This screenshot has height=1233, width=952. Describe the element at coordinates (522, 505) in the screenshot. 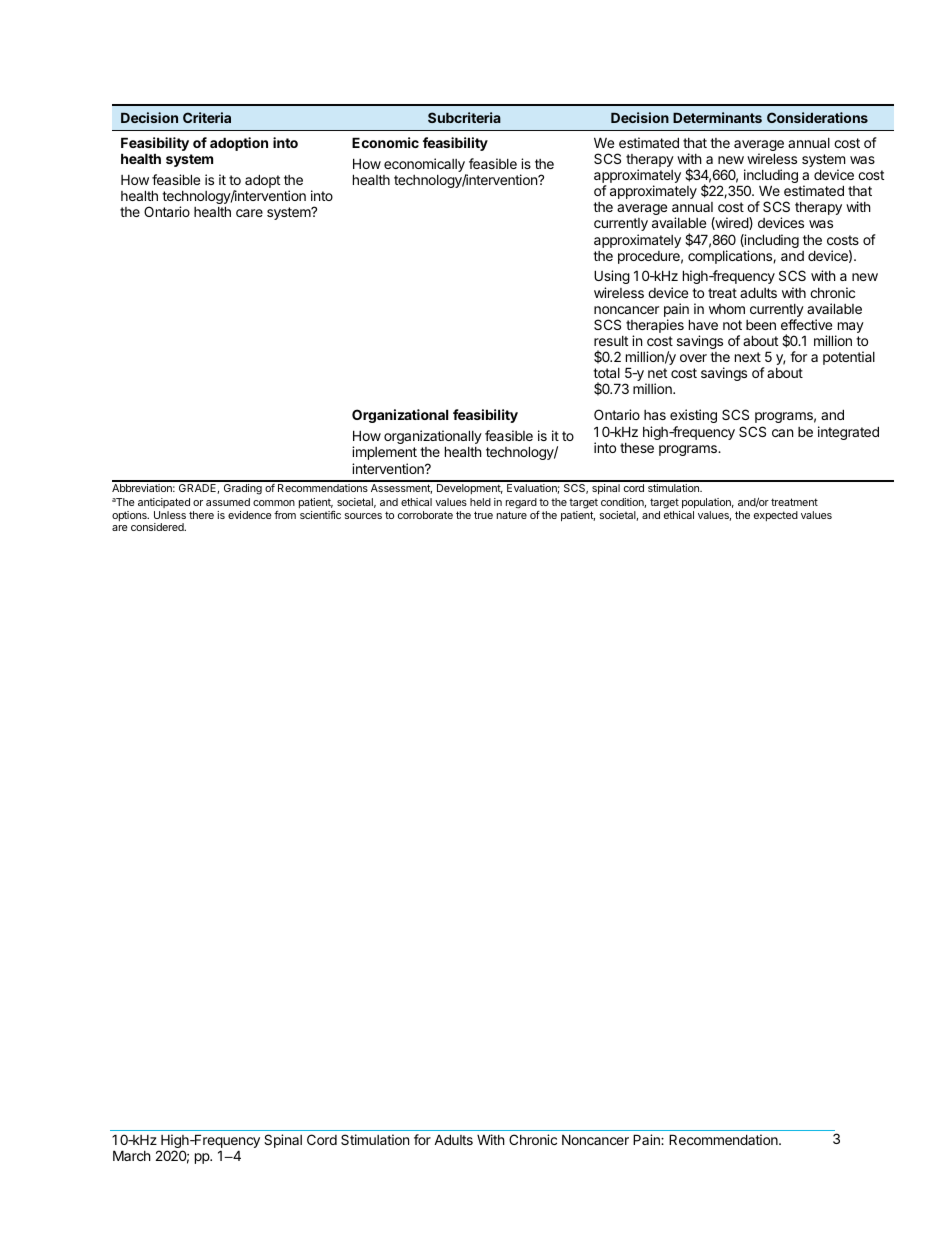

I see `regard` at that location.
